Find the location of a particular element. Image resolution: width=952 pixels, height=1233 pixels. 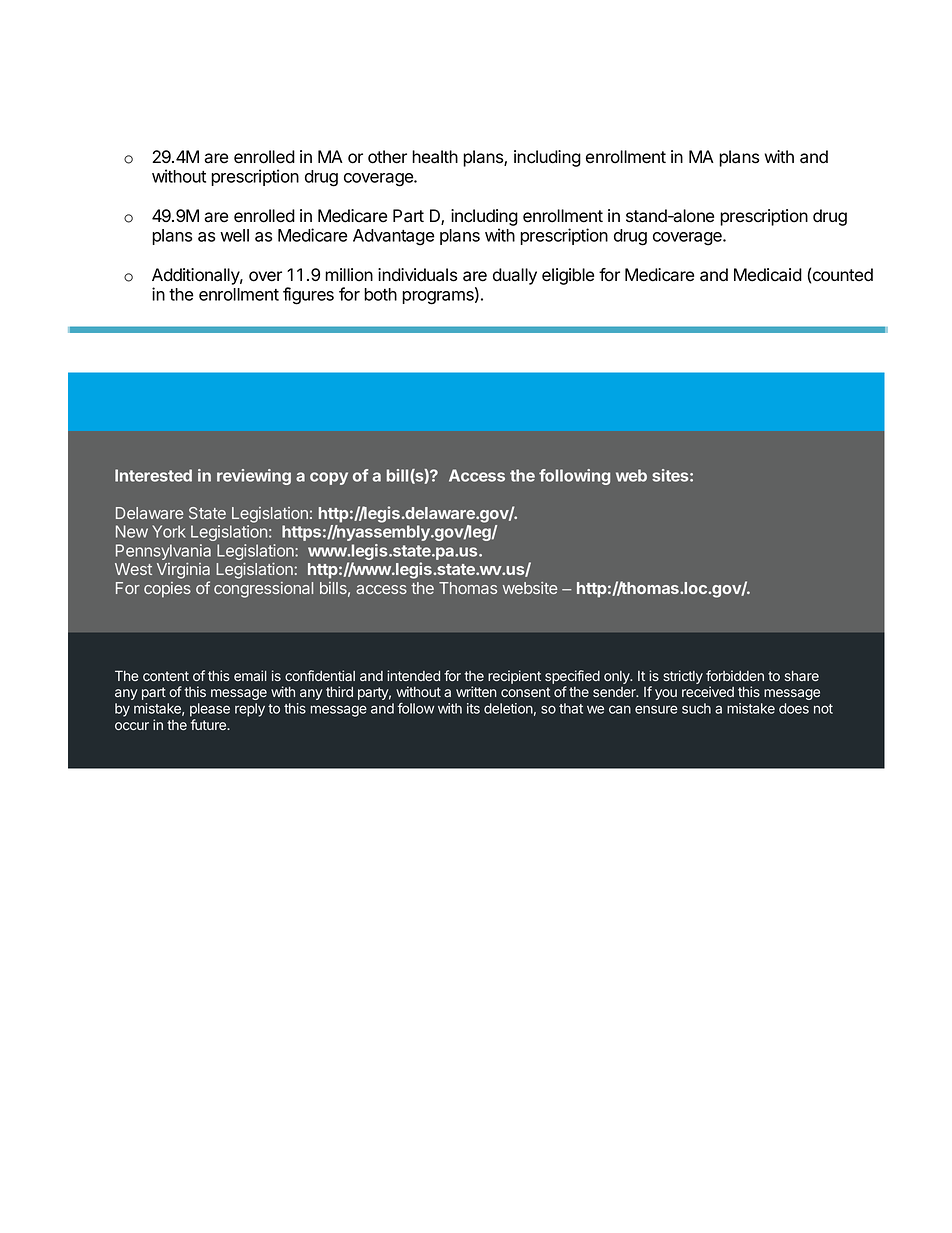

Interested is located at coordinates (153, 475).
